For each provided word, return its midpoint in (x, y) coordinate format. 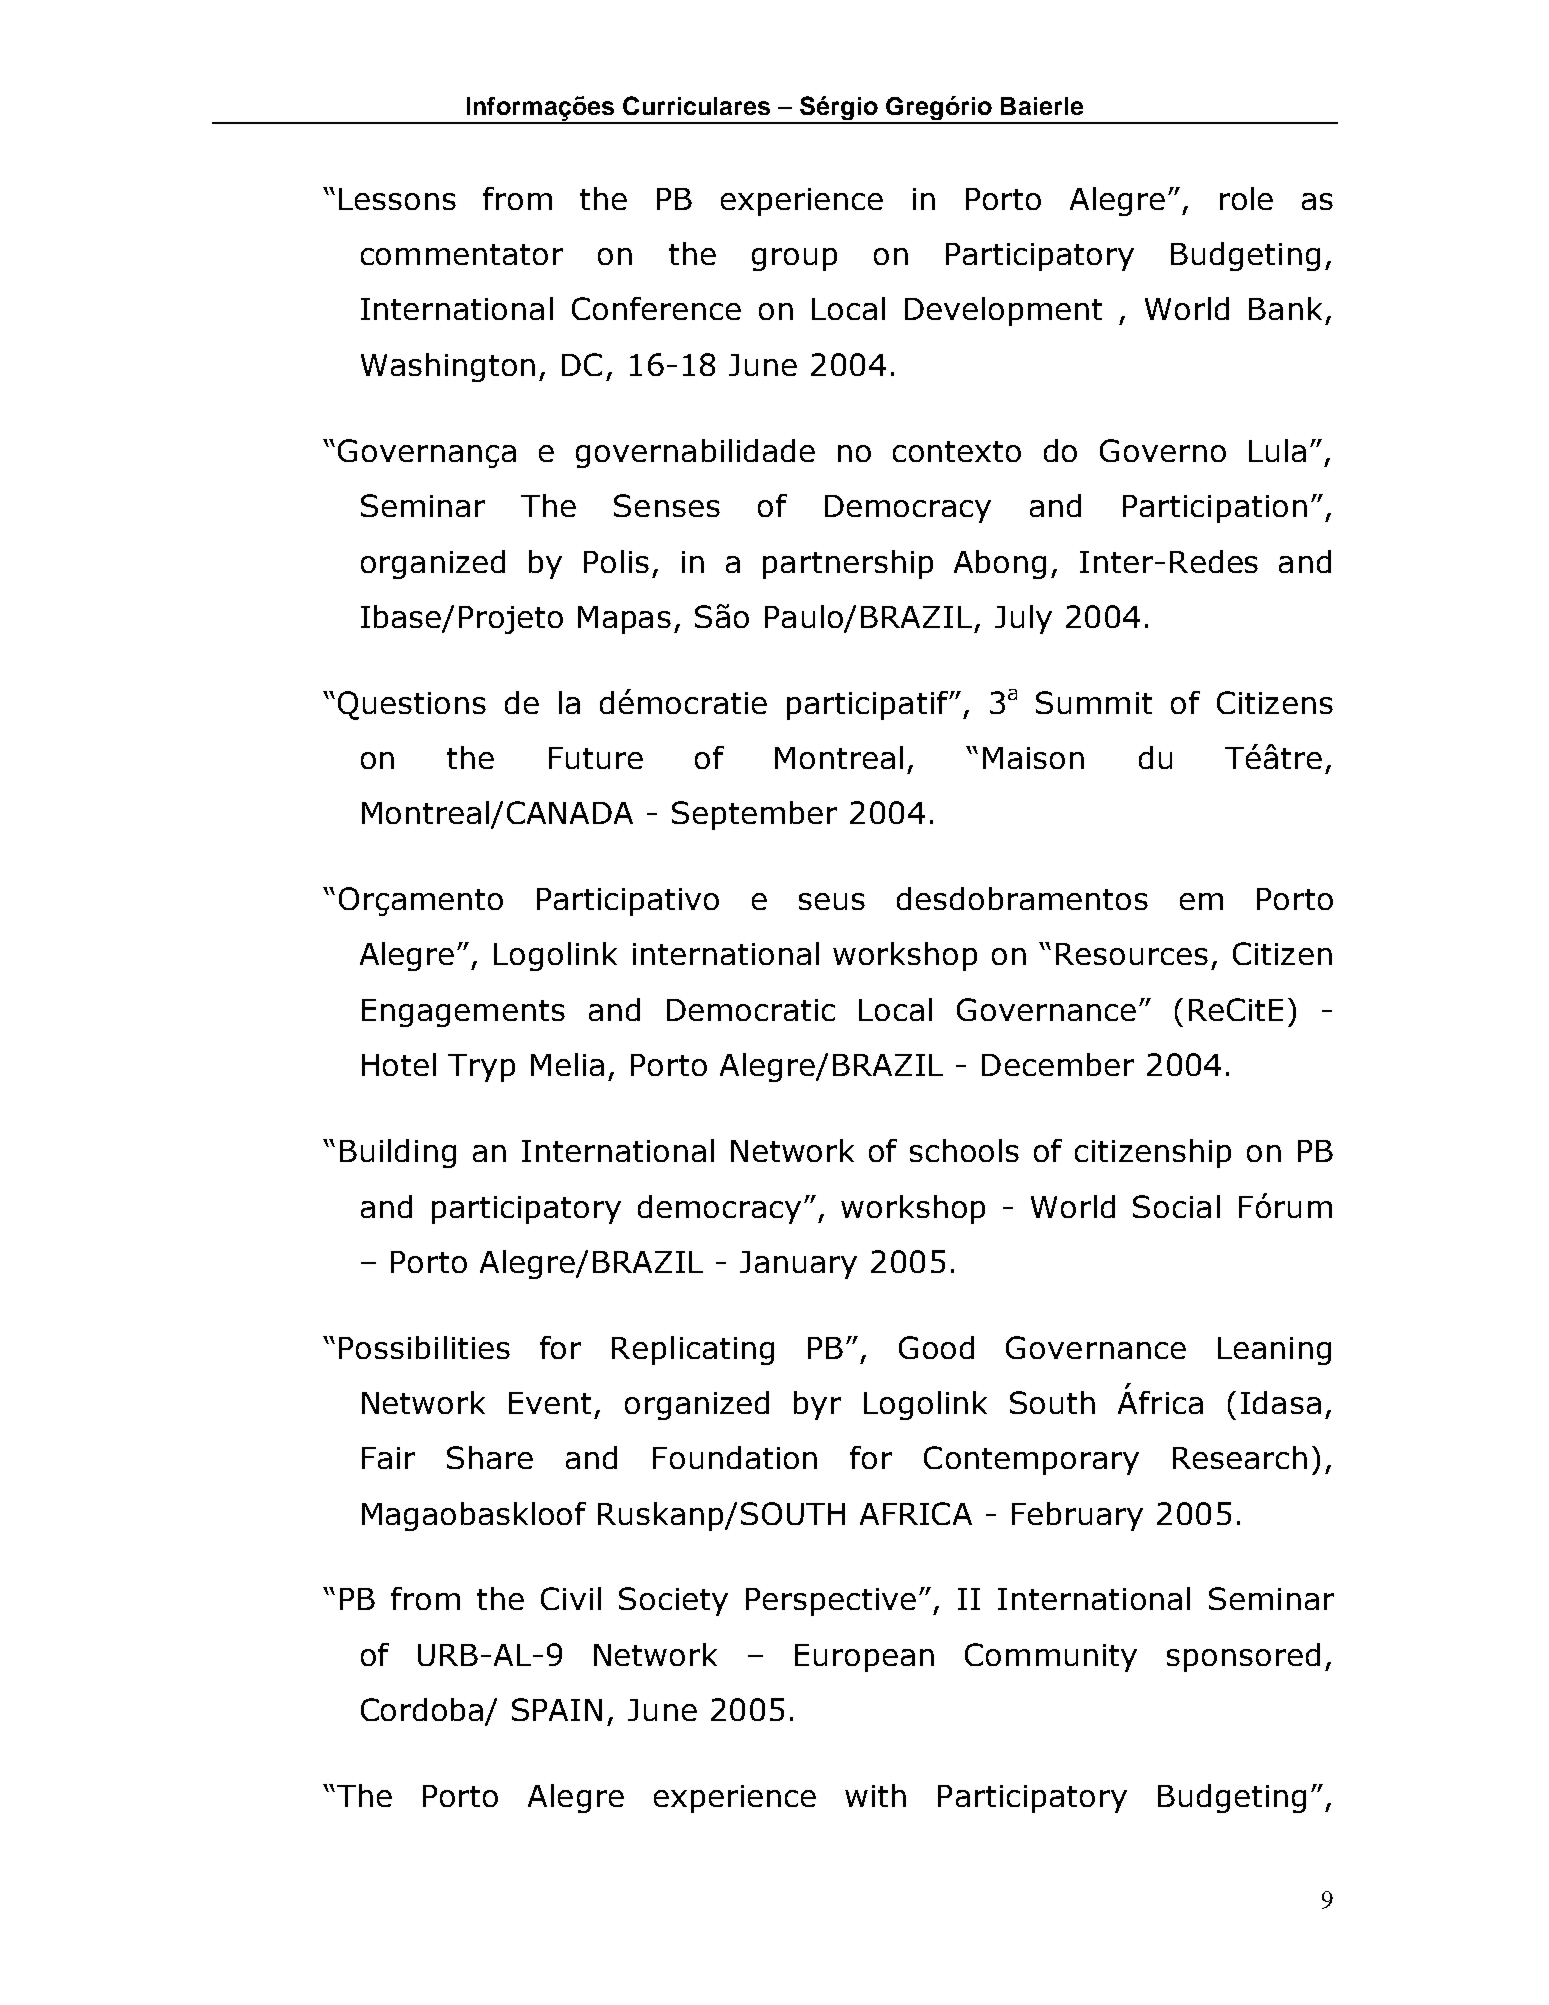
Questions (412, 705)
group (794, 259)
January (798, 1265)
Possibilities (424, 1347)
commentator (462, 254)
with (875, 1795)
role (1246, 198)
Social (1176, 1206)
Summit (1094, 702)
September (754, 815)
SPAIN (557, 1709)
